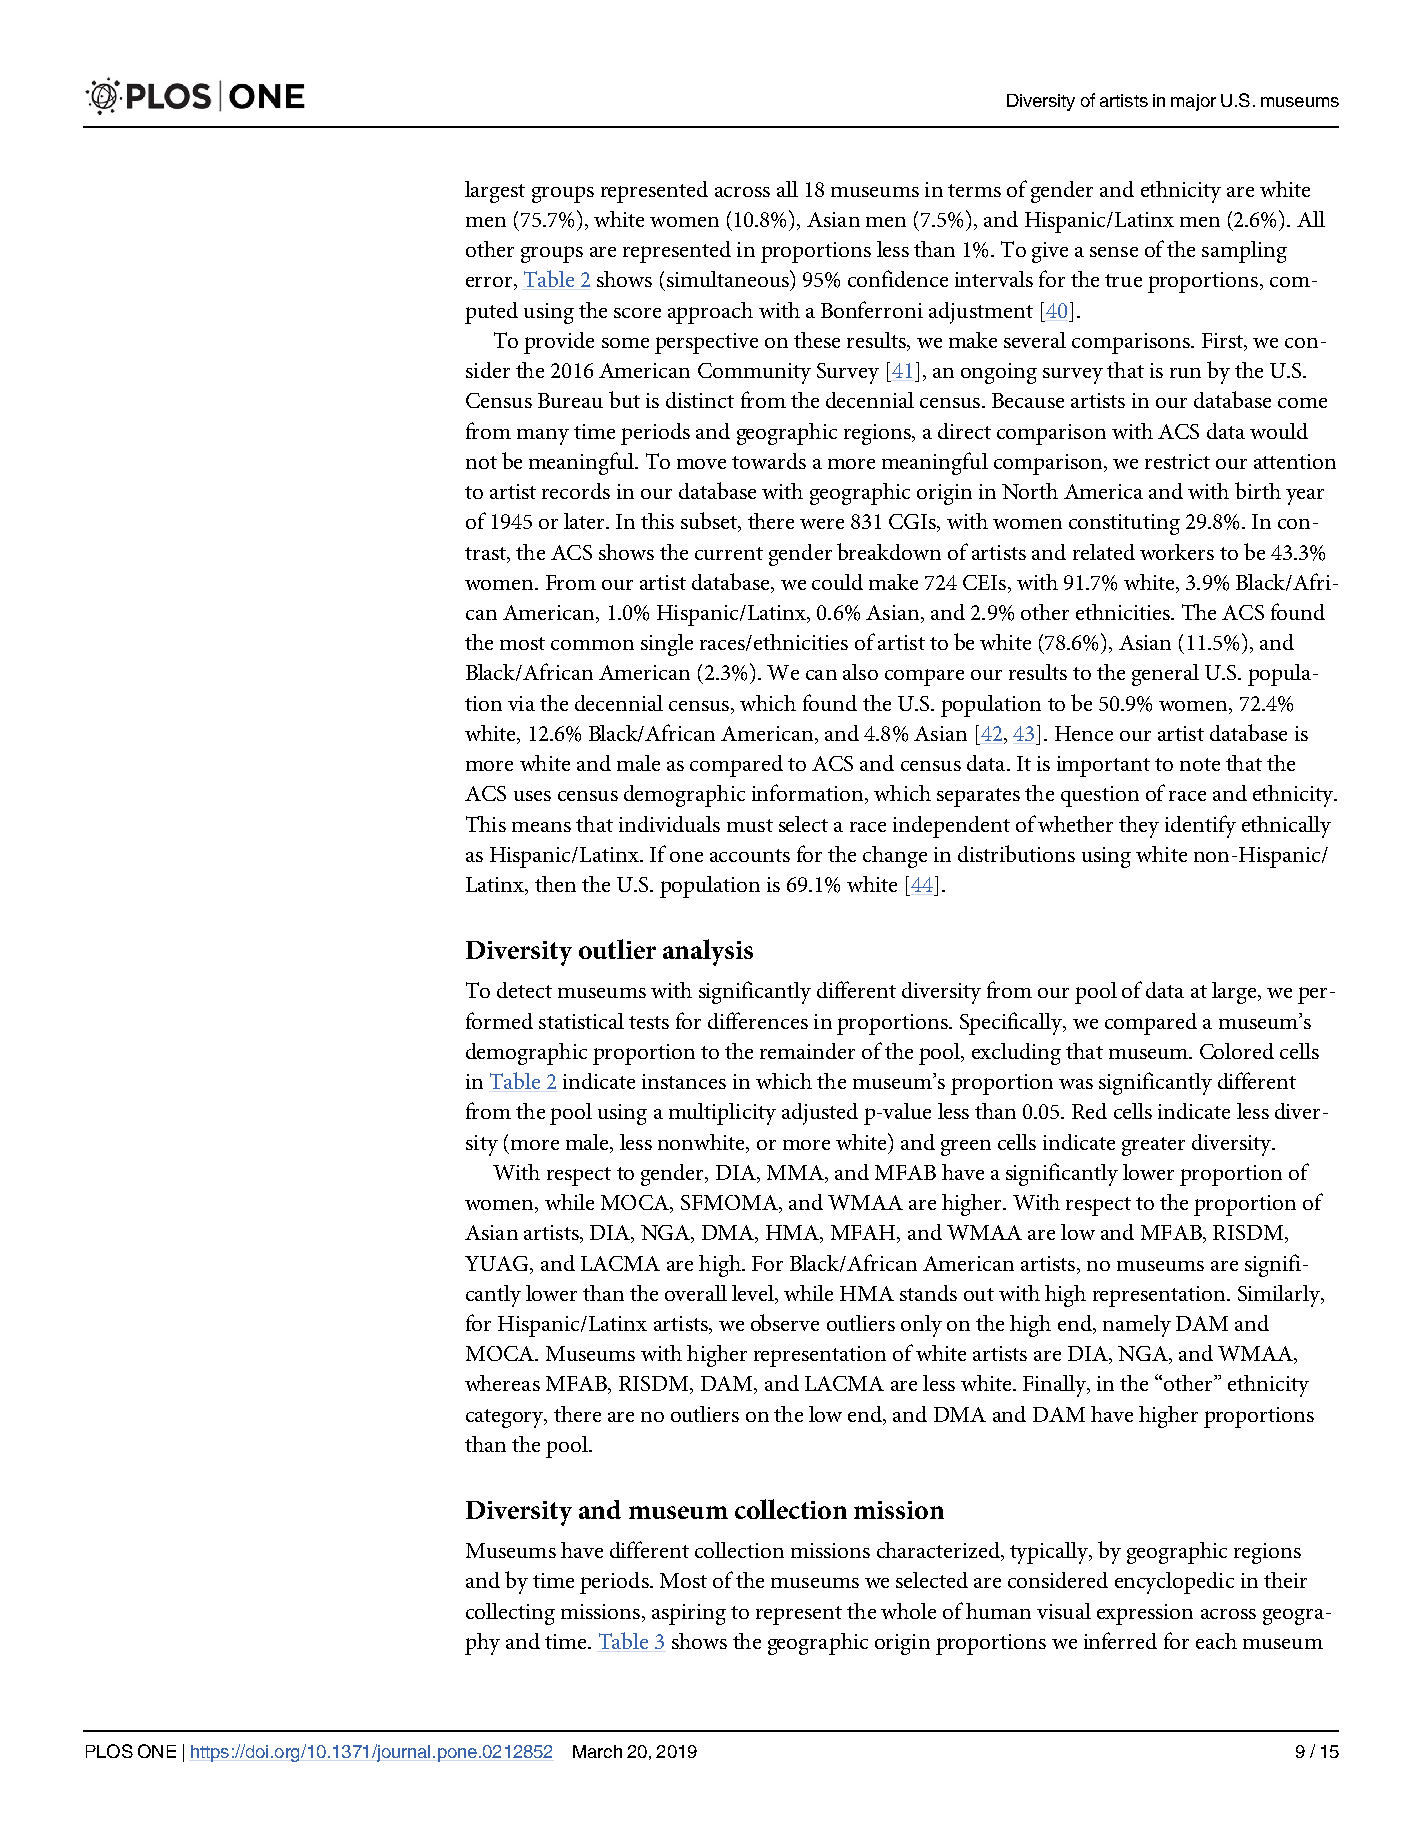 Image resolution: width=1423 pixels, height=1842 pixels. I want to click on general, so click(1165, 675).
